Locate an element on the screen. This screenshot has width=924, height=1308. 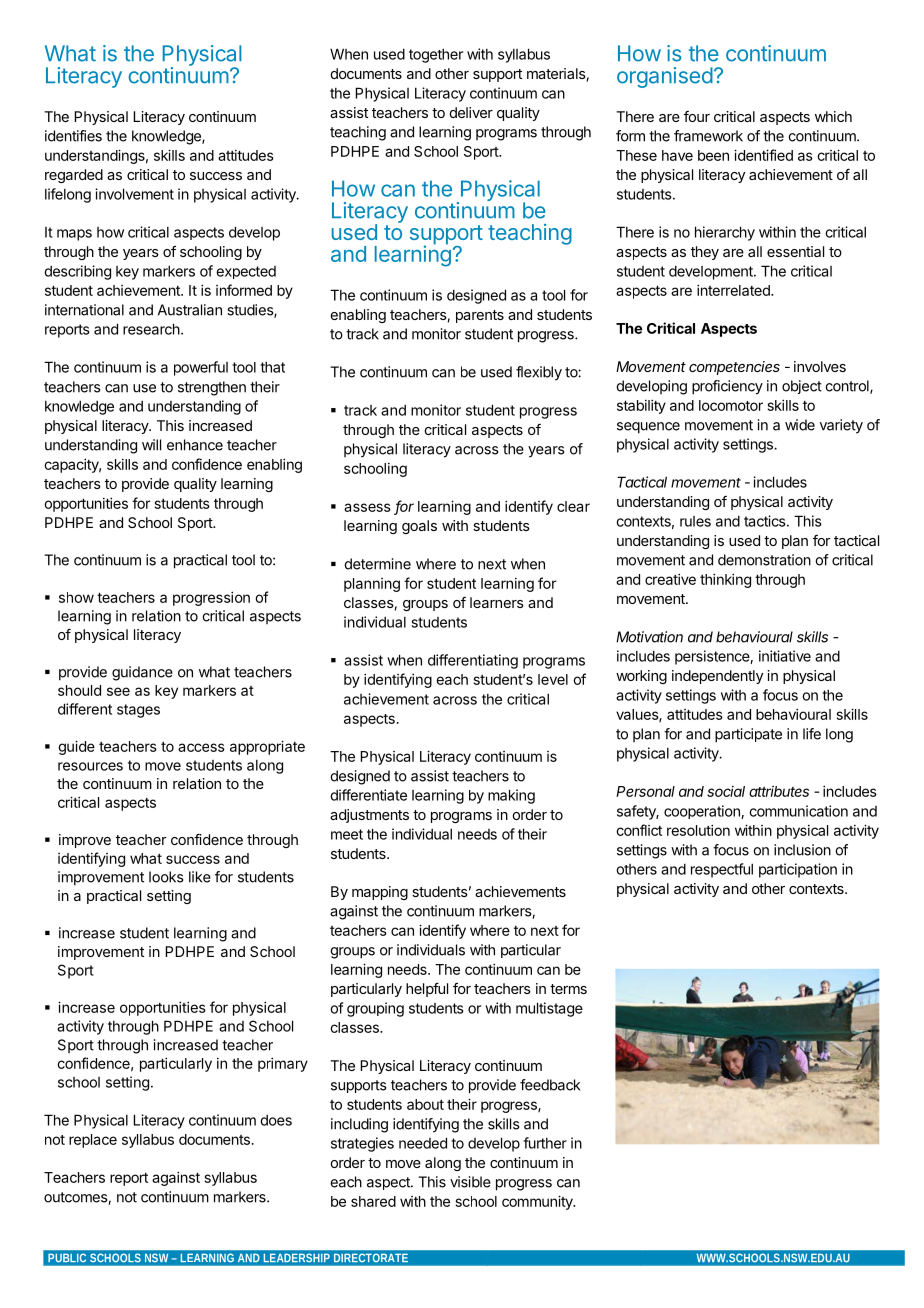
deliver is located at coordinates (471, 112).
